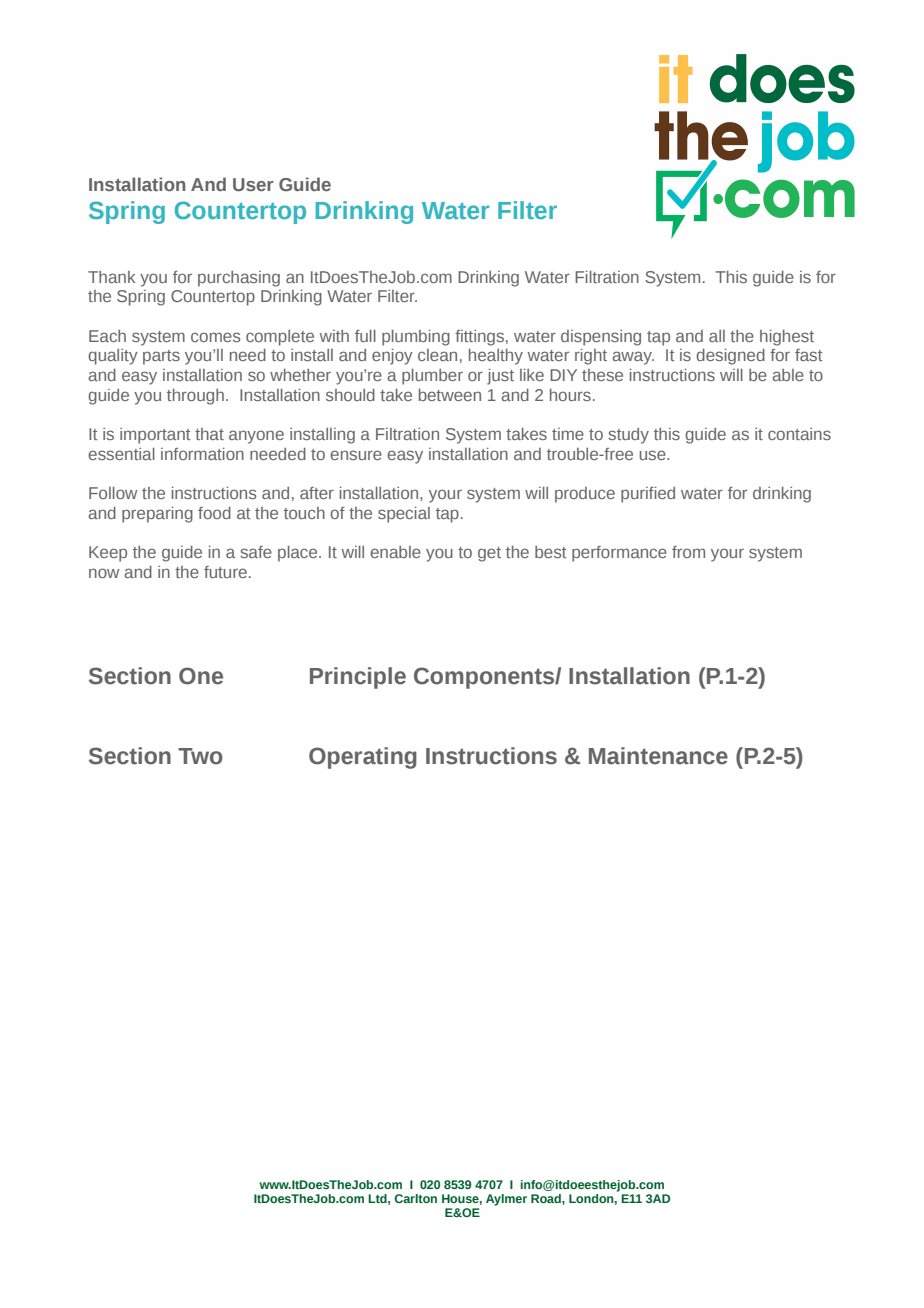 The width and height of the screenshot is (924, 1308). What do you see at coordinates (787, 338) in the screenshot?
I see `highest` at bounding box center [787, 338].
